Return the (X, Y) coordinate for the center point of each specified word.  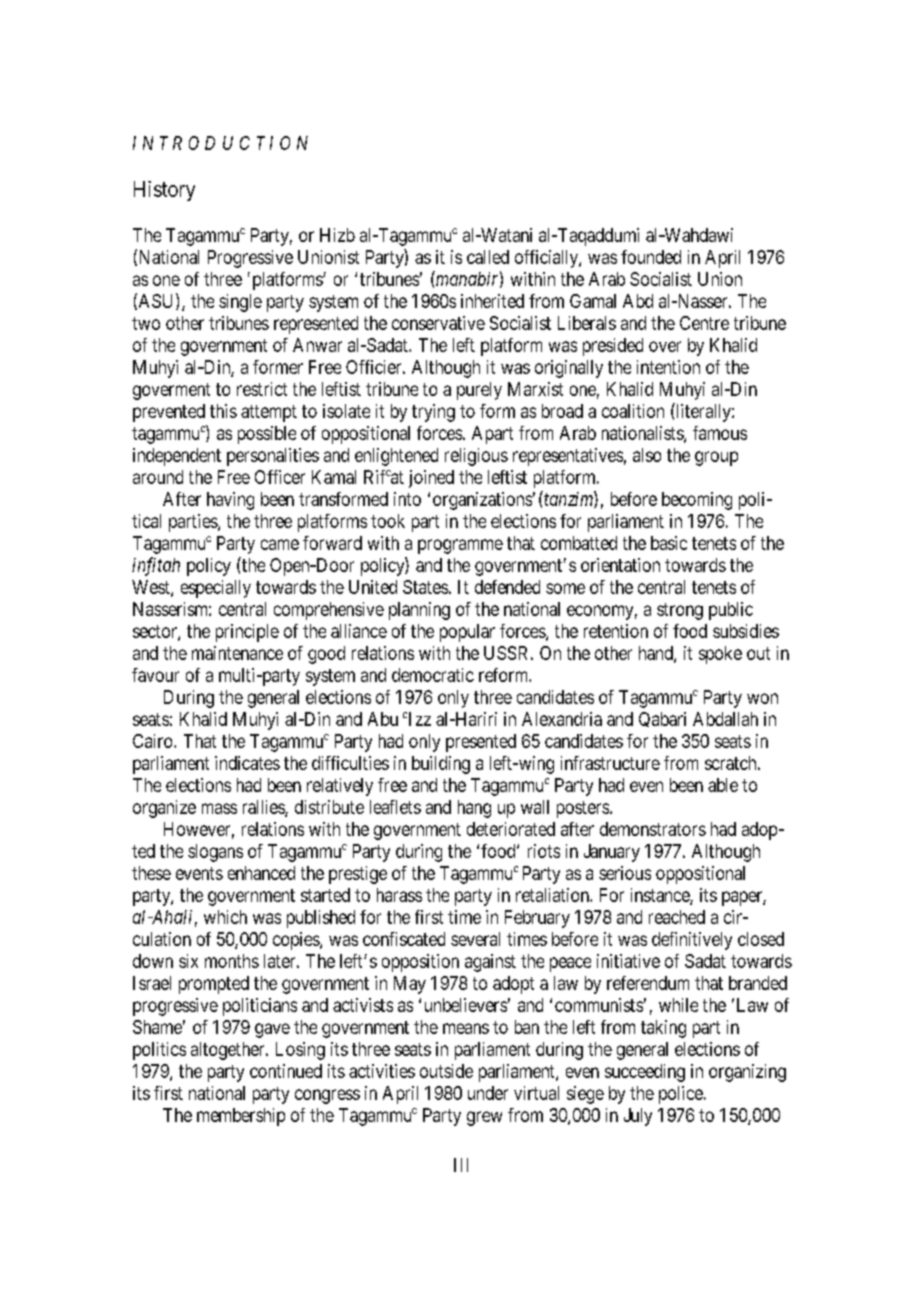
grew (484, 1118)
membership (241, 1117)
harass (399, 895)
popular (467, 633)
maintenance (237, 653)
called (488, 257)
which (225, 917)
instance (661, 896)
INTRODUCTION (220, 143)
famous (720, 433)
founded (651, 257)
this (223, 411)
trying (433, 413)
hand (657, 654)
